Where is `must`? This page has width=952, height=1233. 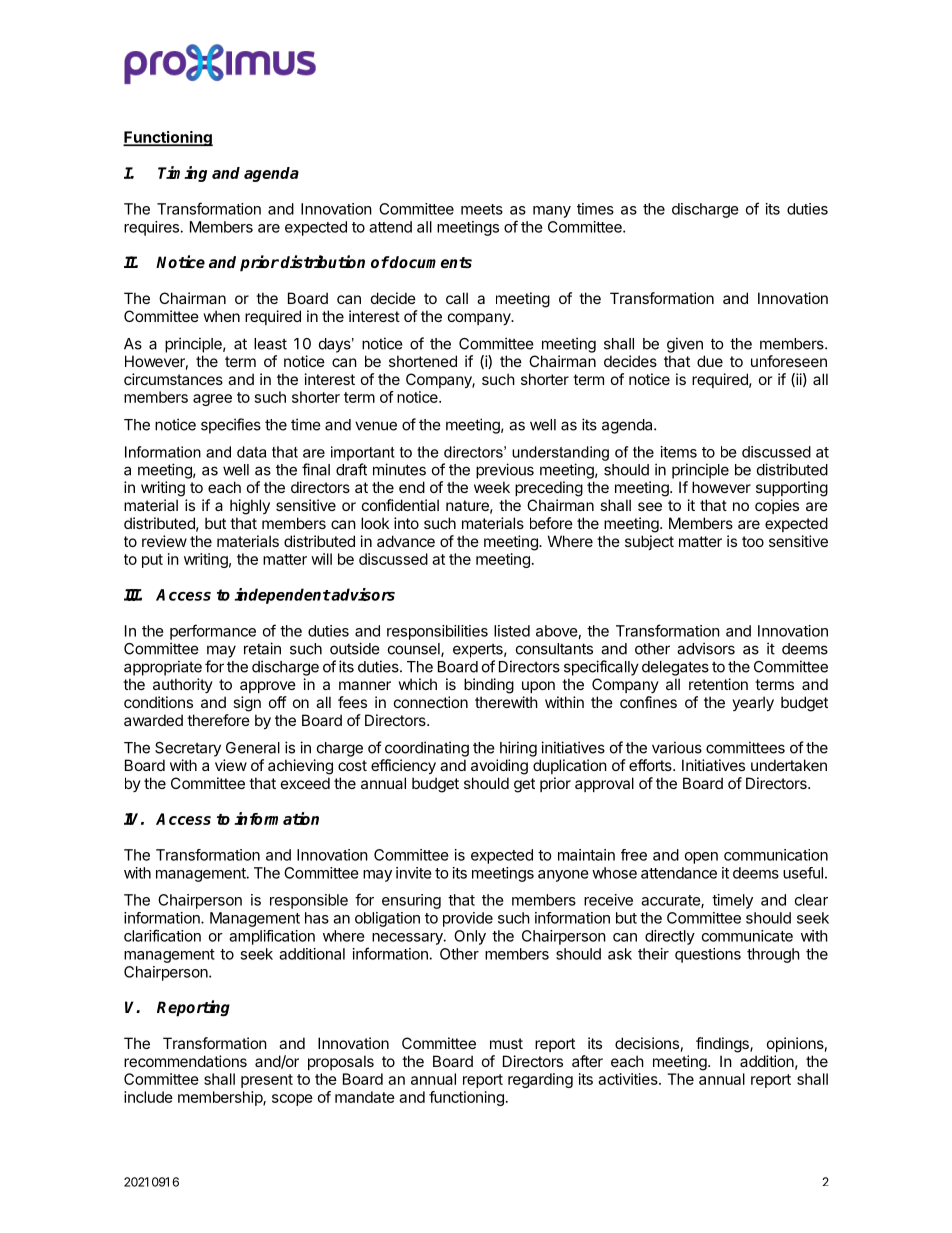 must is located at coordinates (506, 1043).
